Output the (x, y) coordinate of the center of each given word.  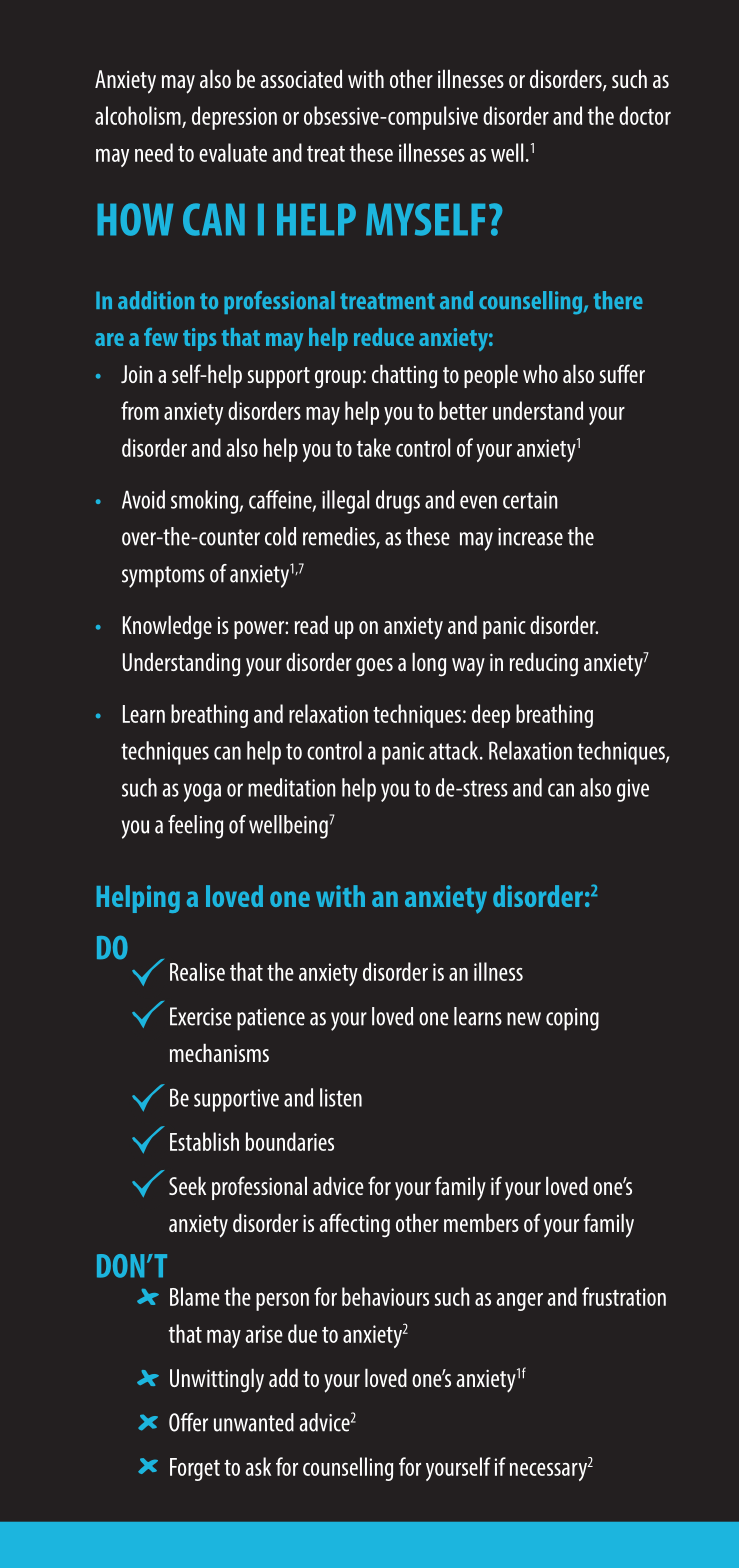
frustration (624, 1296)
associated (301, 78)
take (374, 447)
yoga (202, 792)
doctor (645, 115)
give (633, 790)
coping (572, 1019)
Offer (188, 1422)
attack (455, 750)
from (140, 410)
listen (341, 1097)
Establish (204, 1141)
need (154, 152)
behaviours (385, 1296)
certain (530, 500)
